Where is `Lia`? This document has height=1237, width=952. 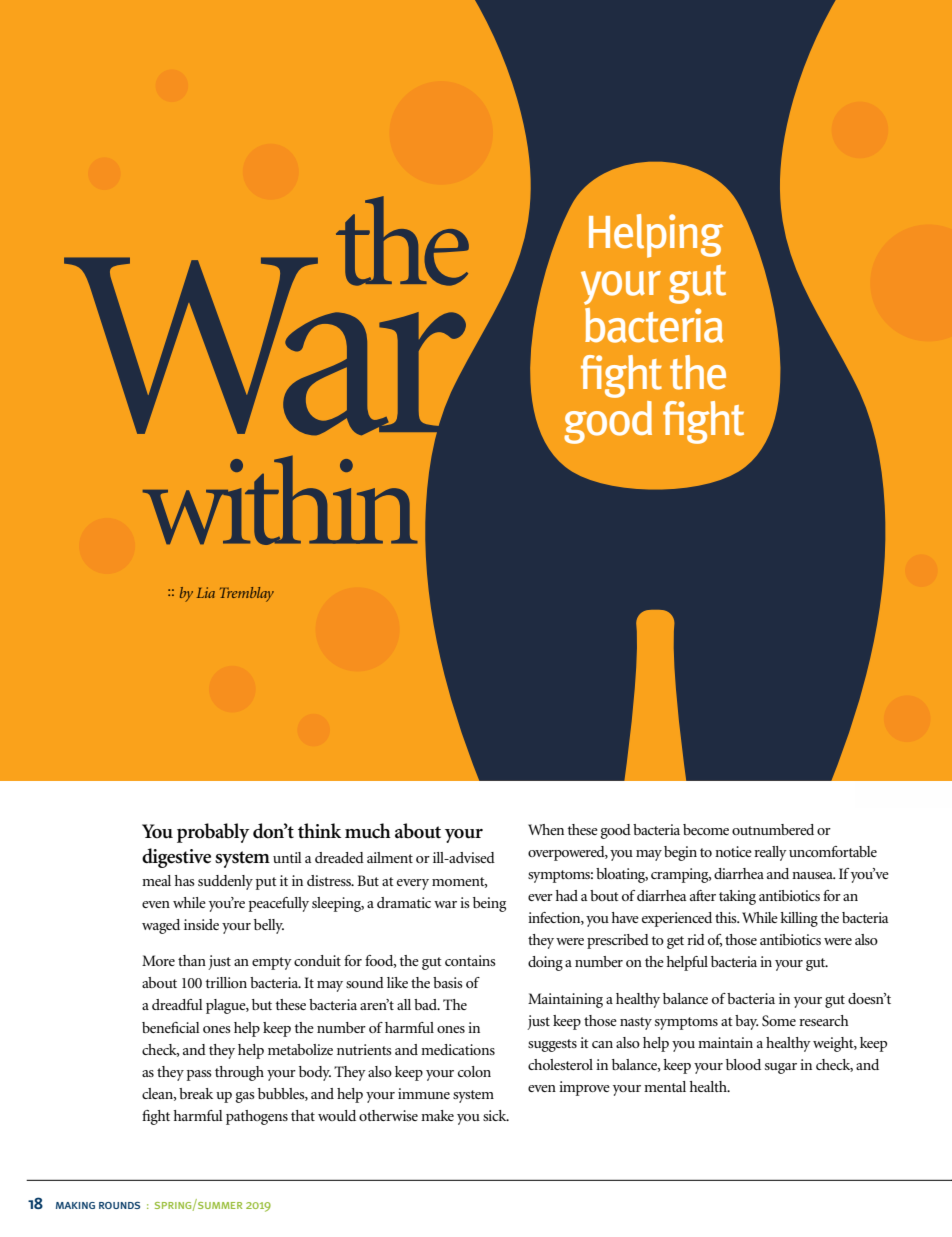 Lia is located at coordinates (206, 592).
